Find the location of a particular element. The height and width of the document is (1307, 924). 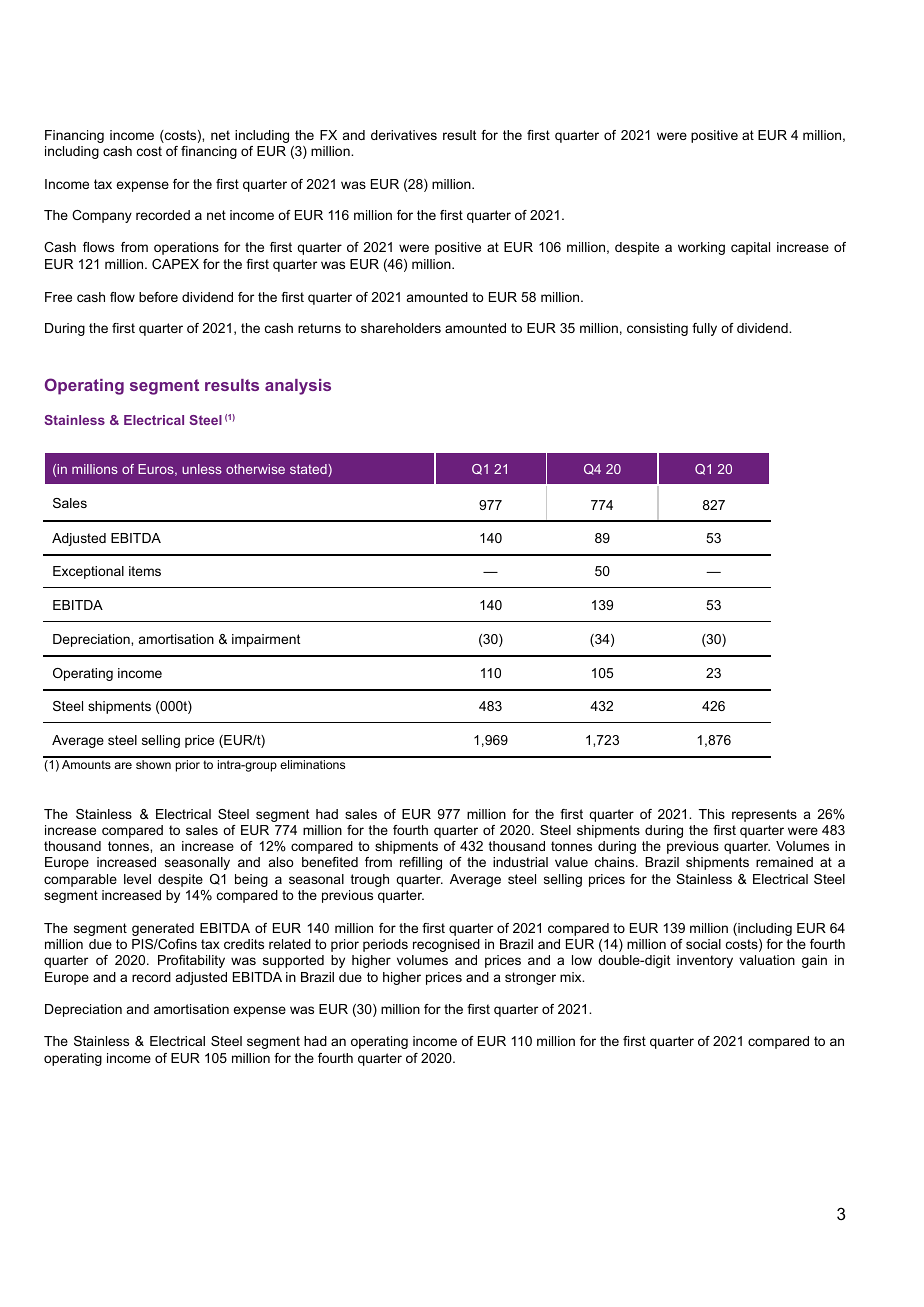

derivatives is located at coordinates (404, 135).
